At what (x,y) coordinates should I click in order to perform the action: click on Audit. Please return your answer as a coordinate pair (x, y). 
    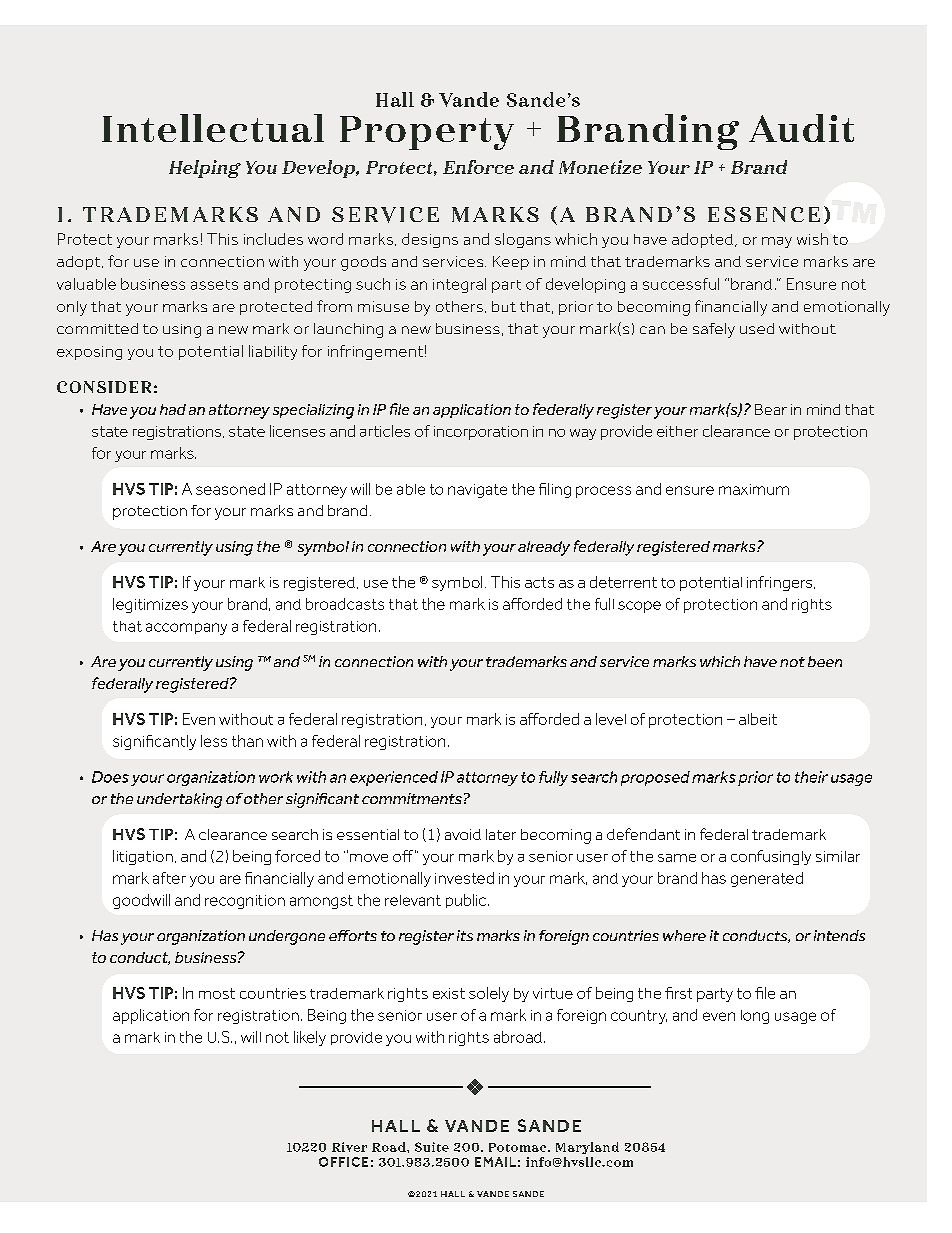
    Looking at the image, I should click on (801, 128).
